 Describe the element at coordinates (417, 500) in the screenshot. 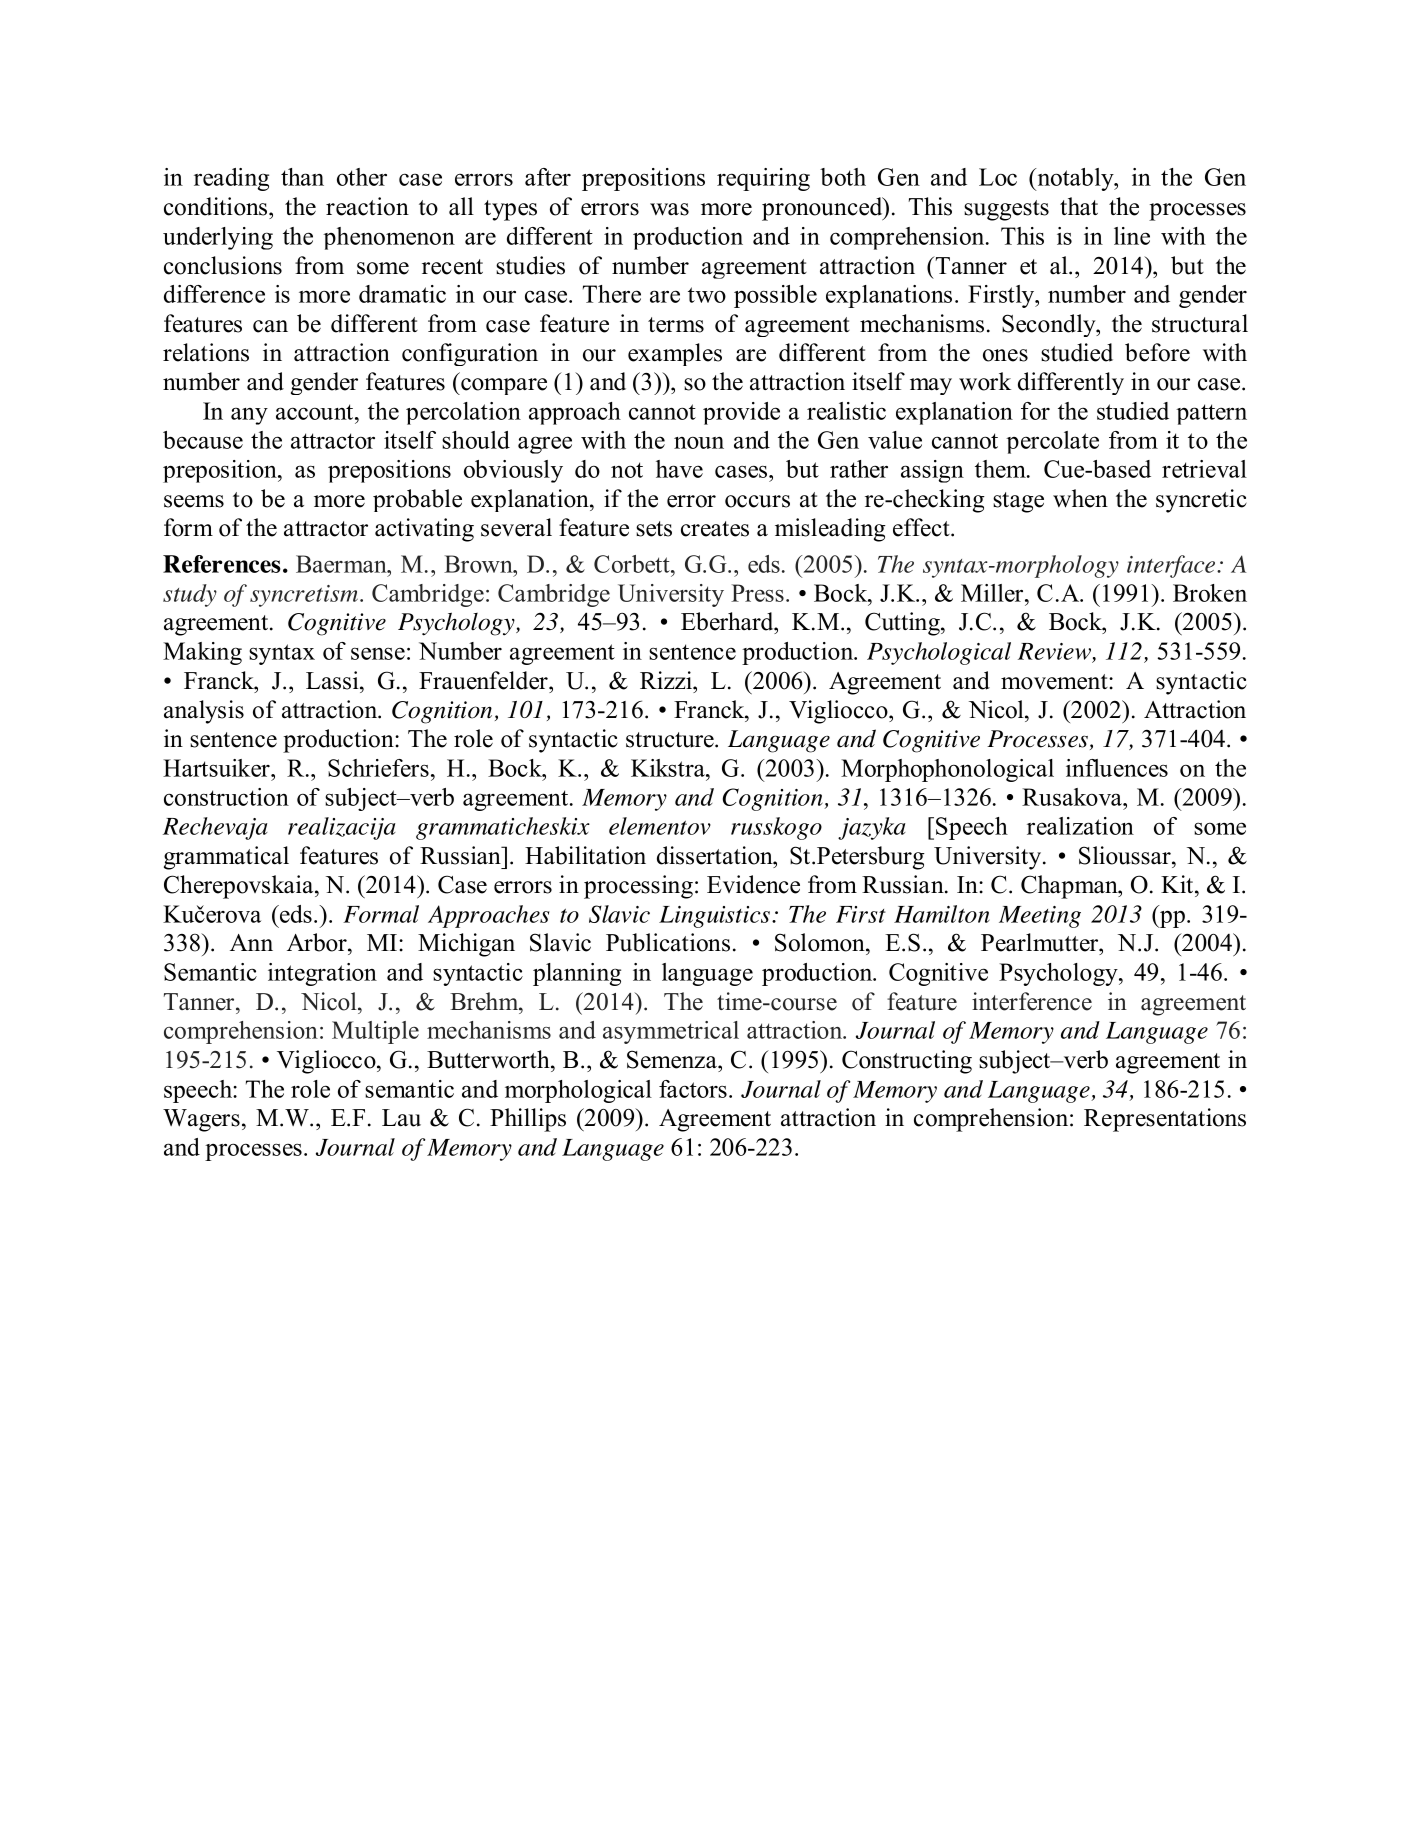

I see `probable` at that location.
